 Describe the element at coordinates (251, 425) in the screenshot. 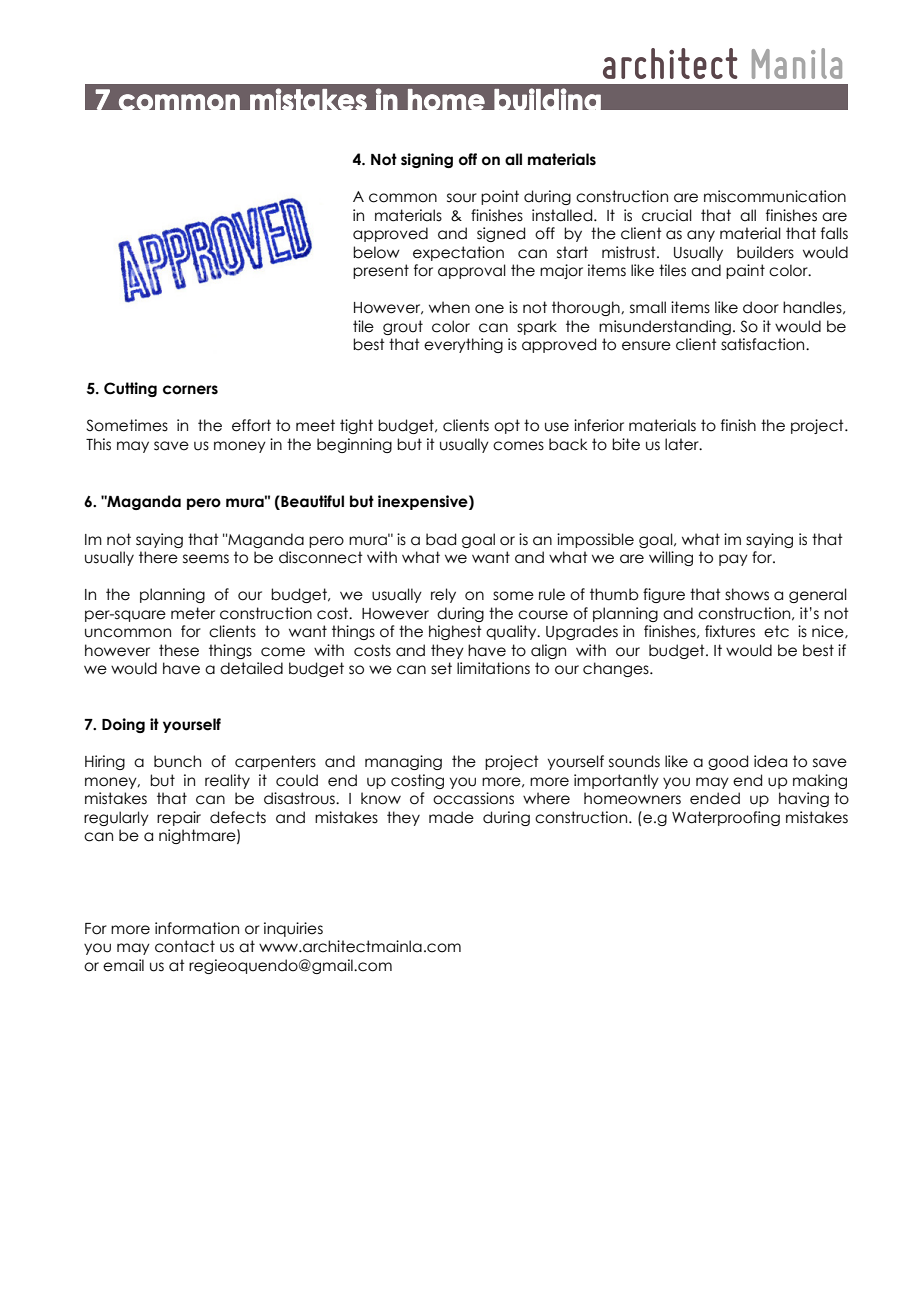

I see `effort` at that location.
